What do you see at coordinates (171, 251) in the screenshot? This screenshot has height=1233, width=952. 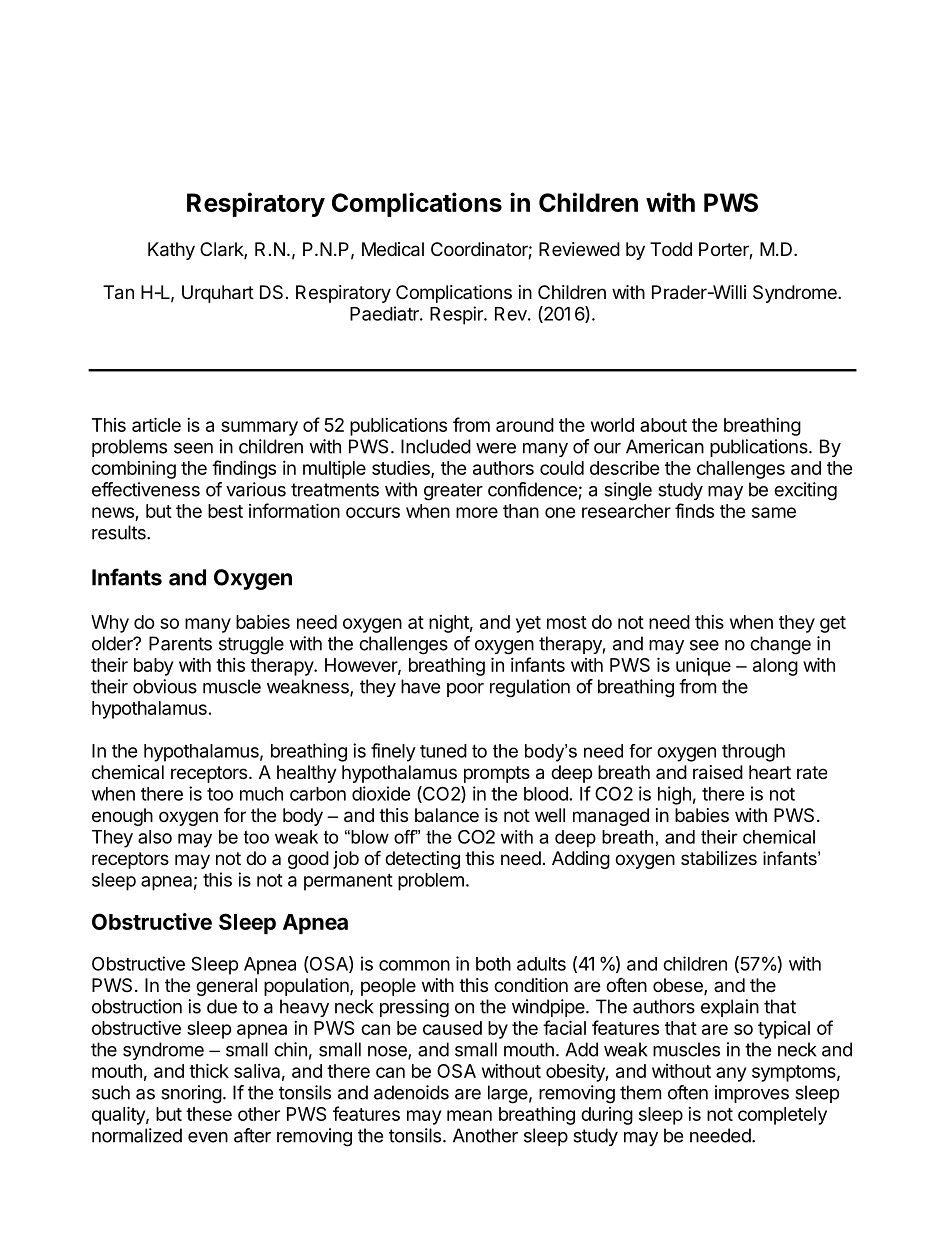 I see `Kathy` at bounding box center [171, 251].
